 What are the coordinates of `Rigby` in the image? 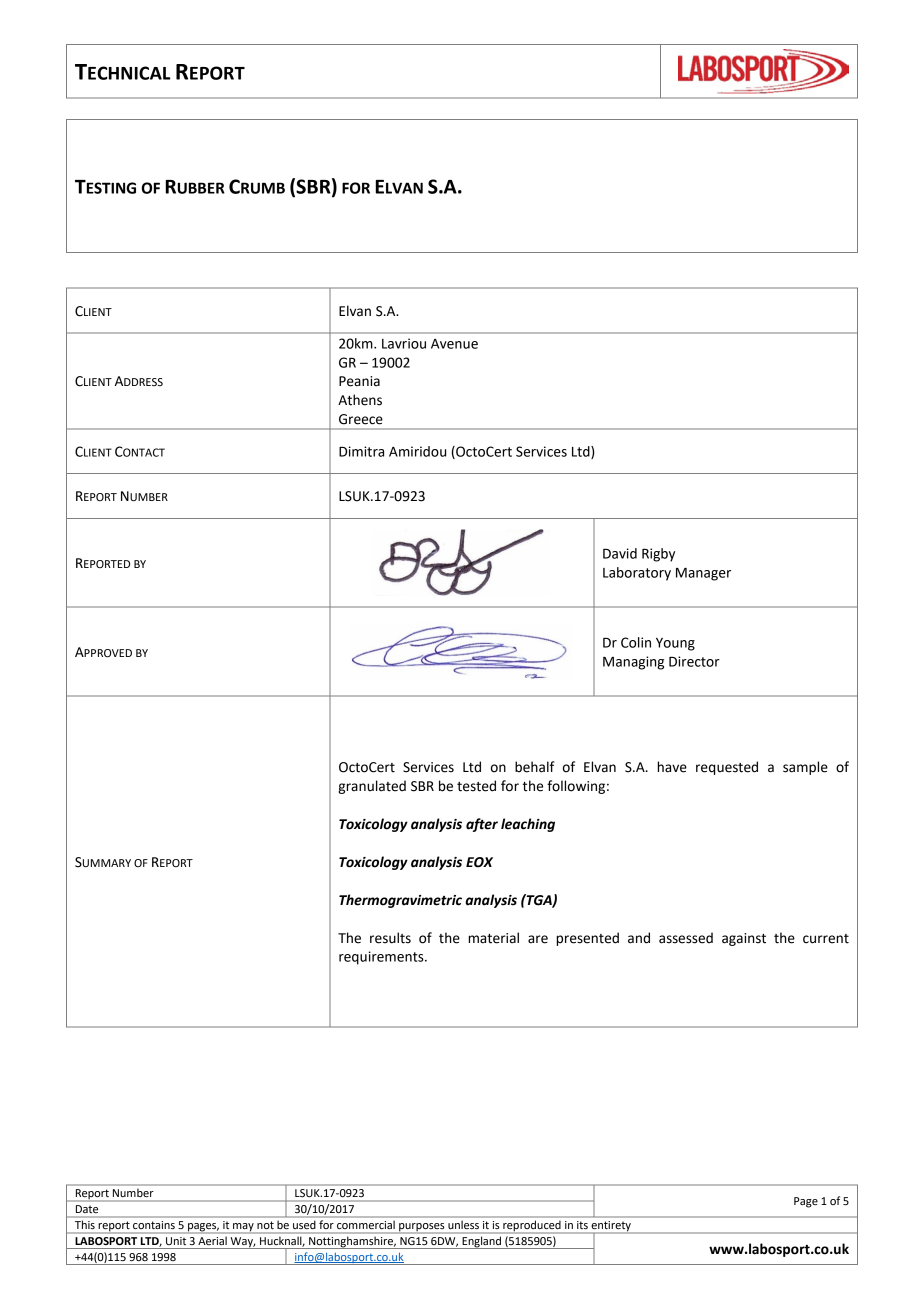 It's located at (658, 555).
